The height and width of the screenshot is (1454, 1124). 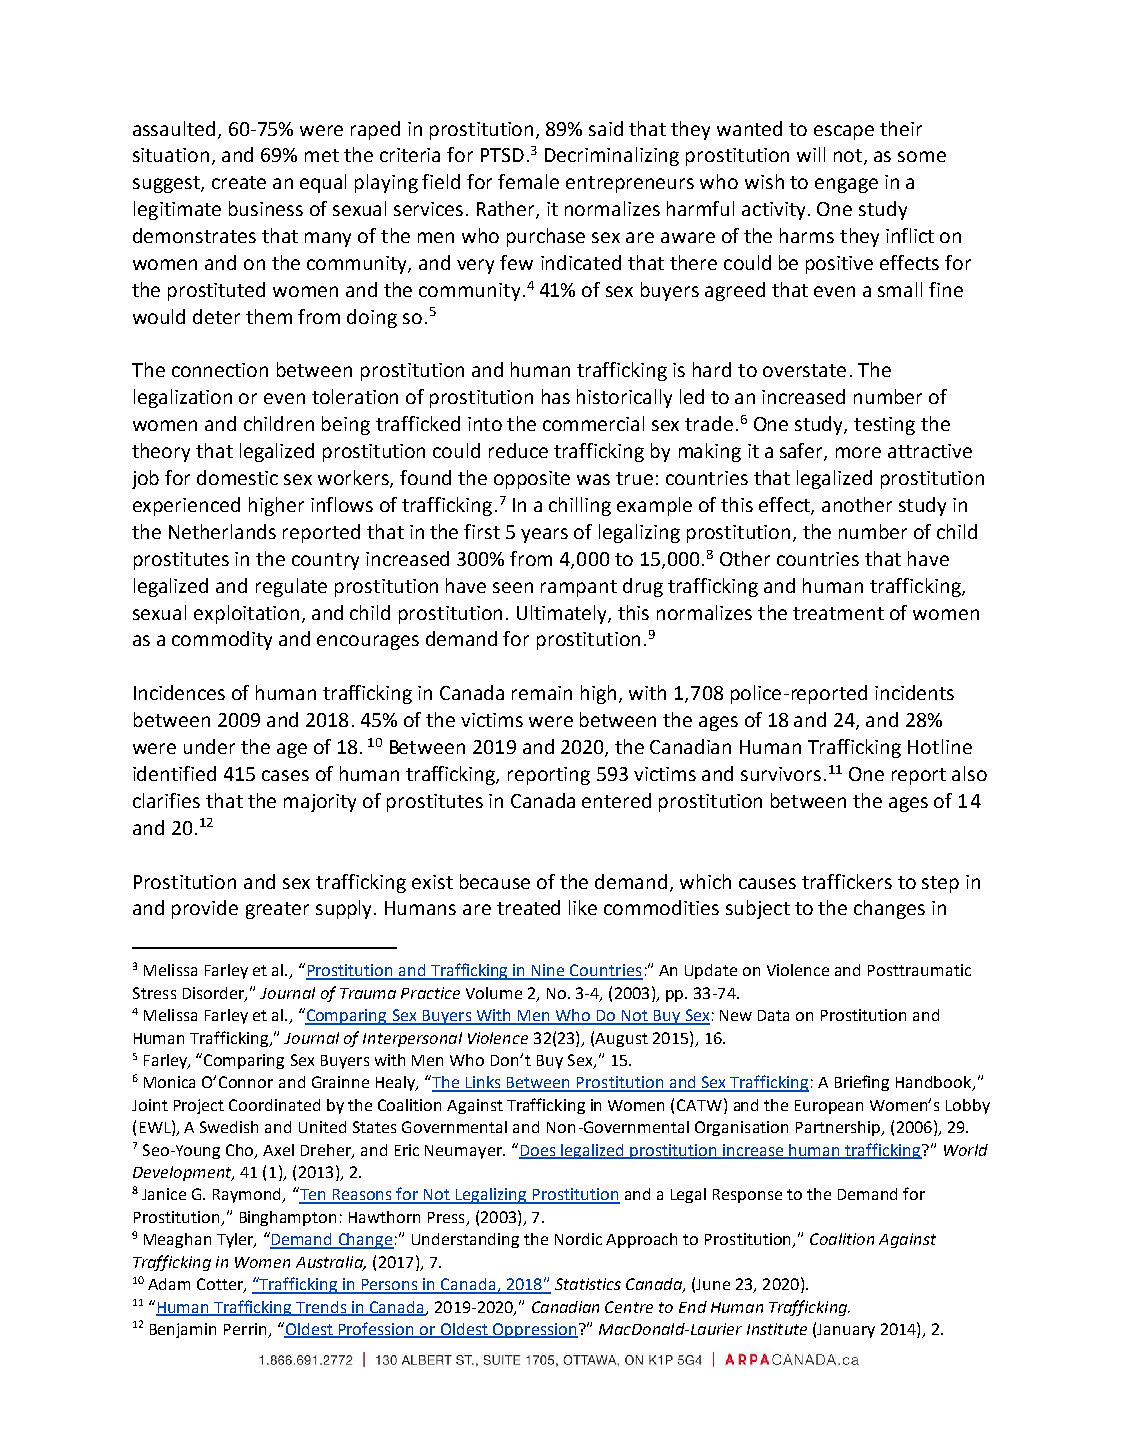 I want to click on engage, so click(x=846, y=185).
